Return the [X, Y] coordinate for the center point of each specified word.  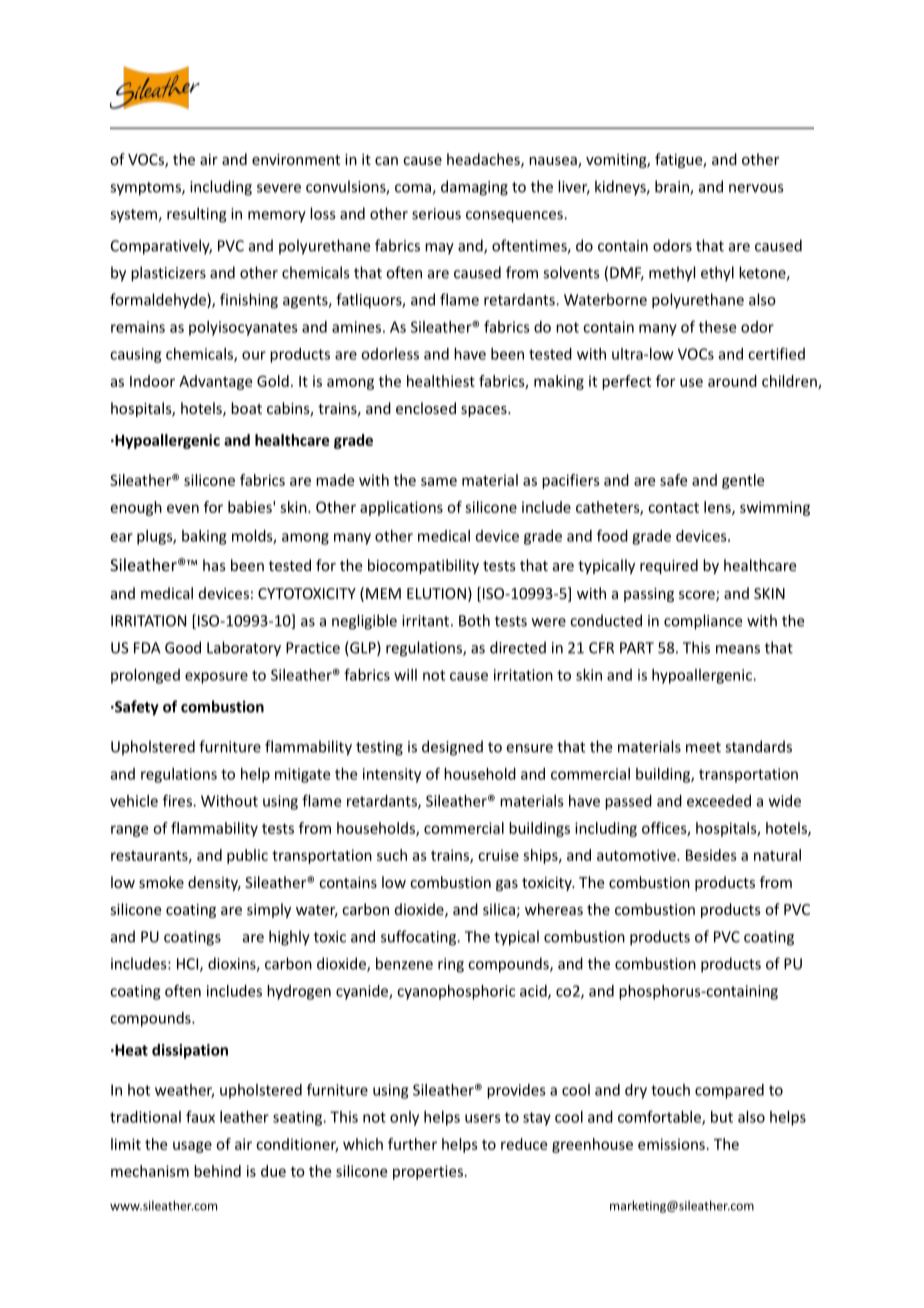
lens [718, 508]
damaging [474, 188]
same [439, 481]
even [183, 508]
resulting [197, 215]
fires [178, 800]
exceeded [719, 801]
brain [673, 187]
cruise [498, 855]
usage [192, 1147]
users [483, 1118]
